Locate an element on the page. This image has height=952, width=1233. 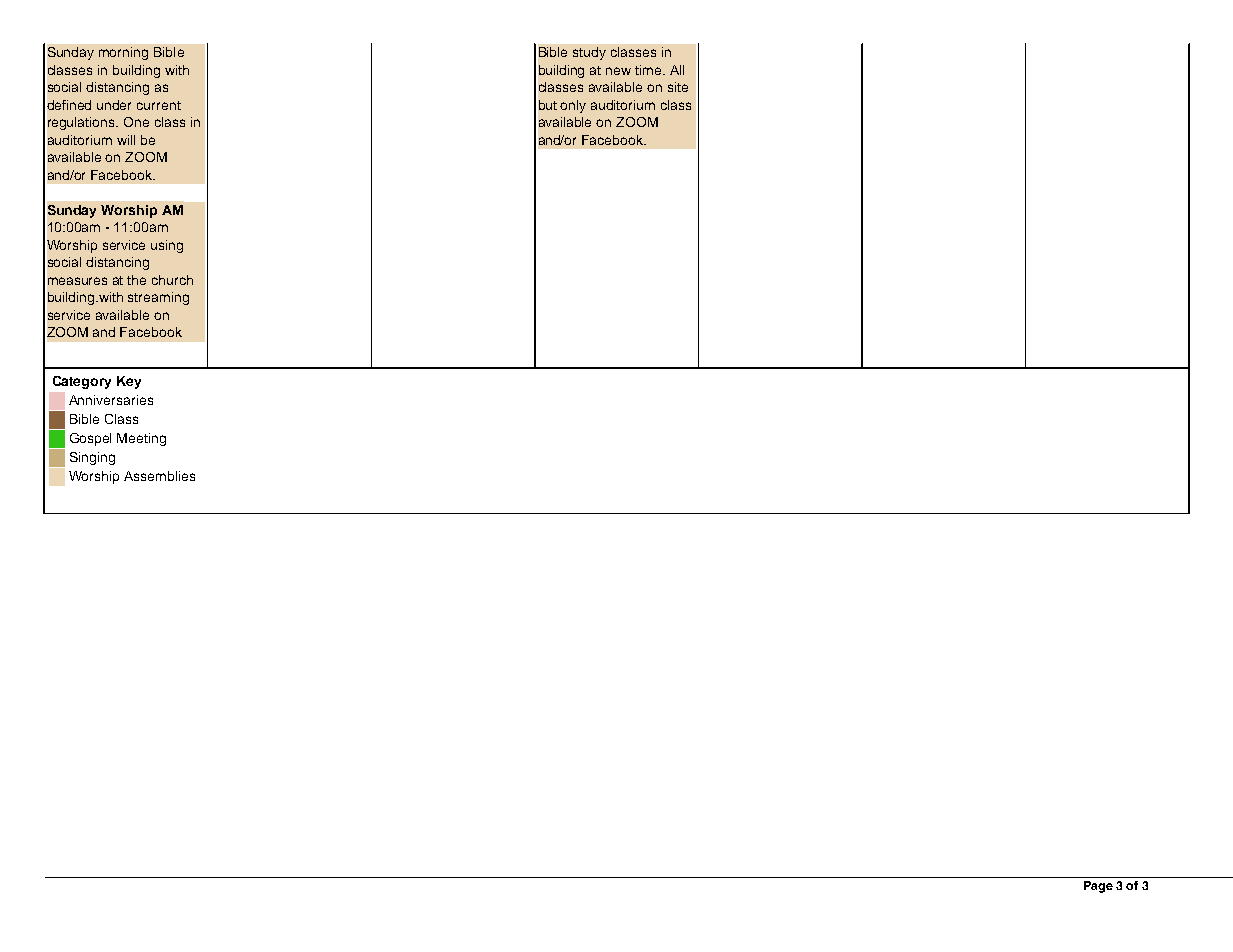
Anniversaries is located at coordinates (111, 400).
